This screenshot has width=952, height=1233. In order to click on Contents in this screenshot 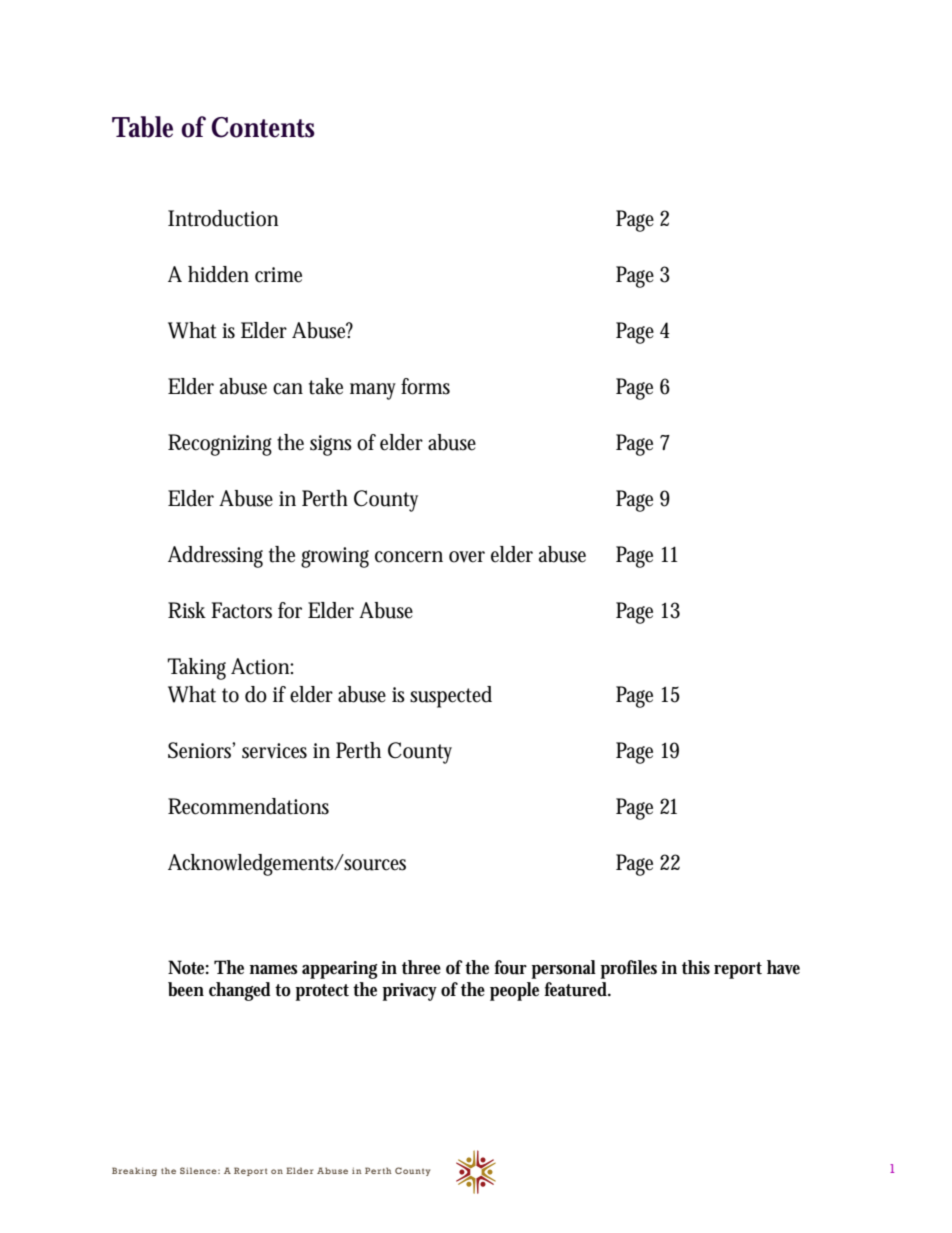, I will do `click(263, 127)`.
